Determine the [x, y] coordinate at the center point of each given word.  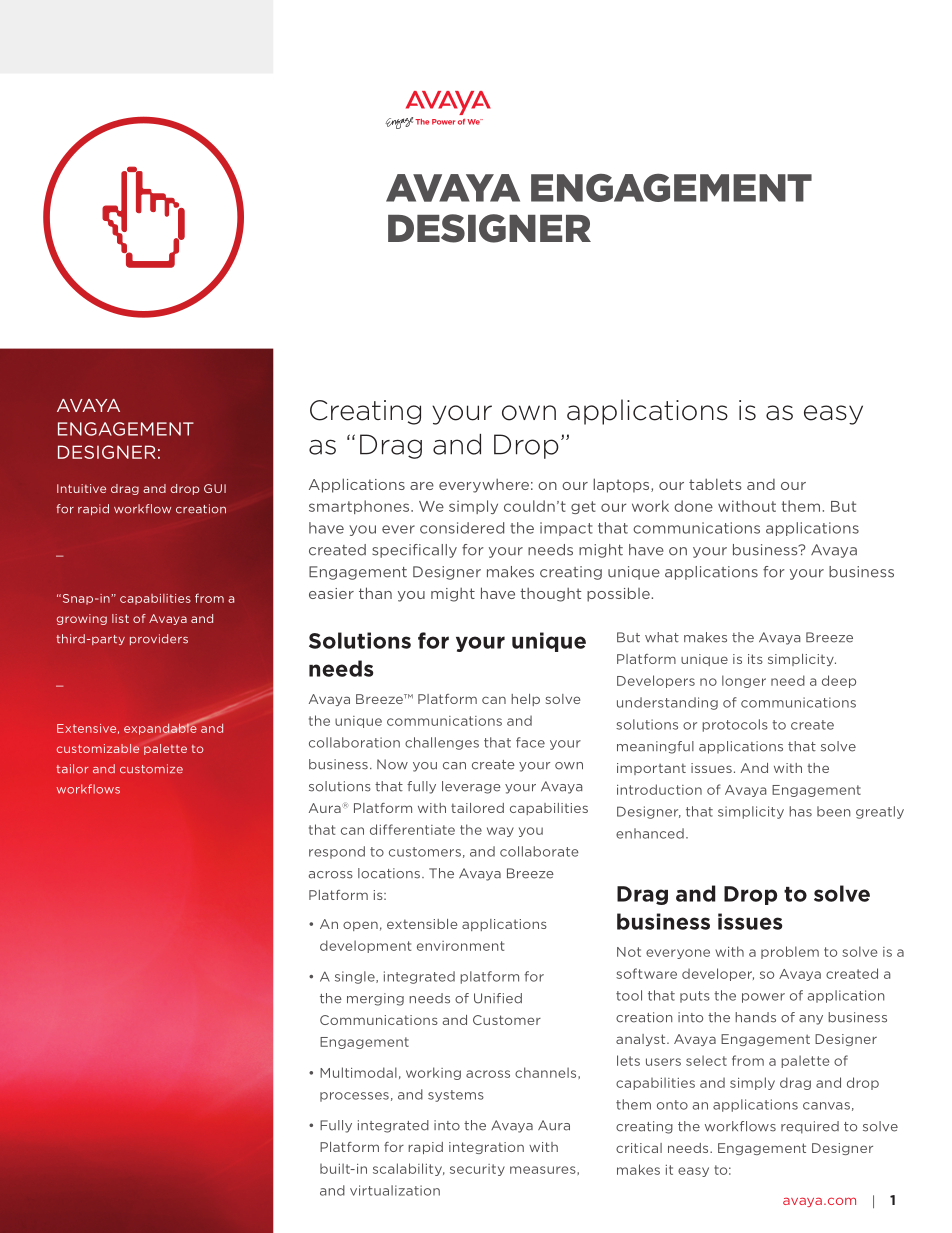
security [477, 1170]
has [800, 811]
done [693, 506]
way [500, 832]
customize [151, 769]
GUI [215, 488]
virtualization [395, 1190]
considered [462, 528]
